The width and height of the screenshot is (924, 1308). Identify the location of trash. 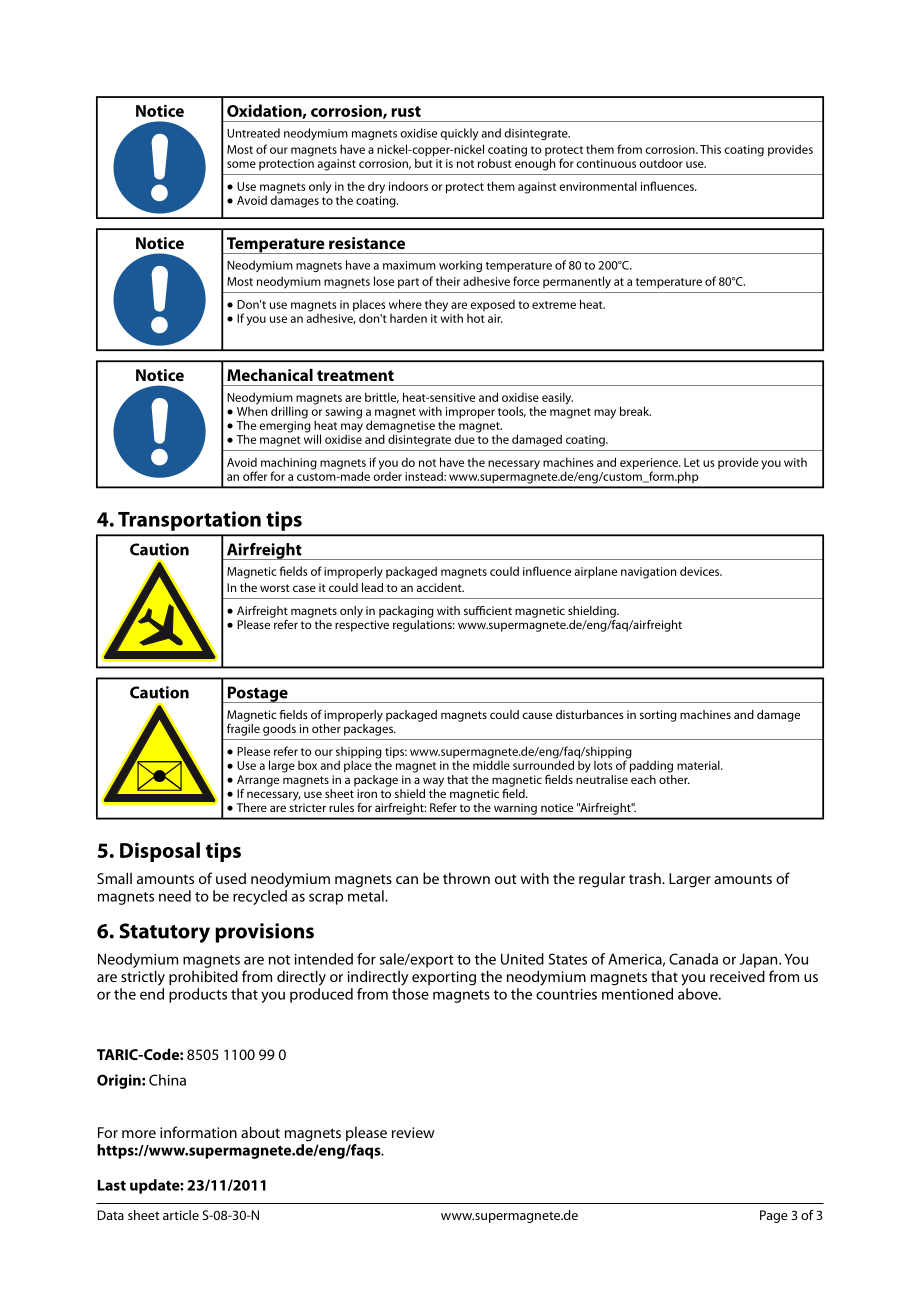
(646, 878).
